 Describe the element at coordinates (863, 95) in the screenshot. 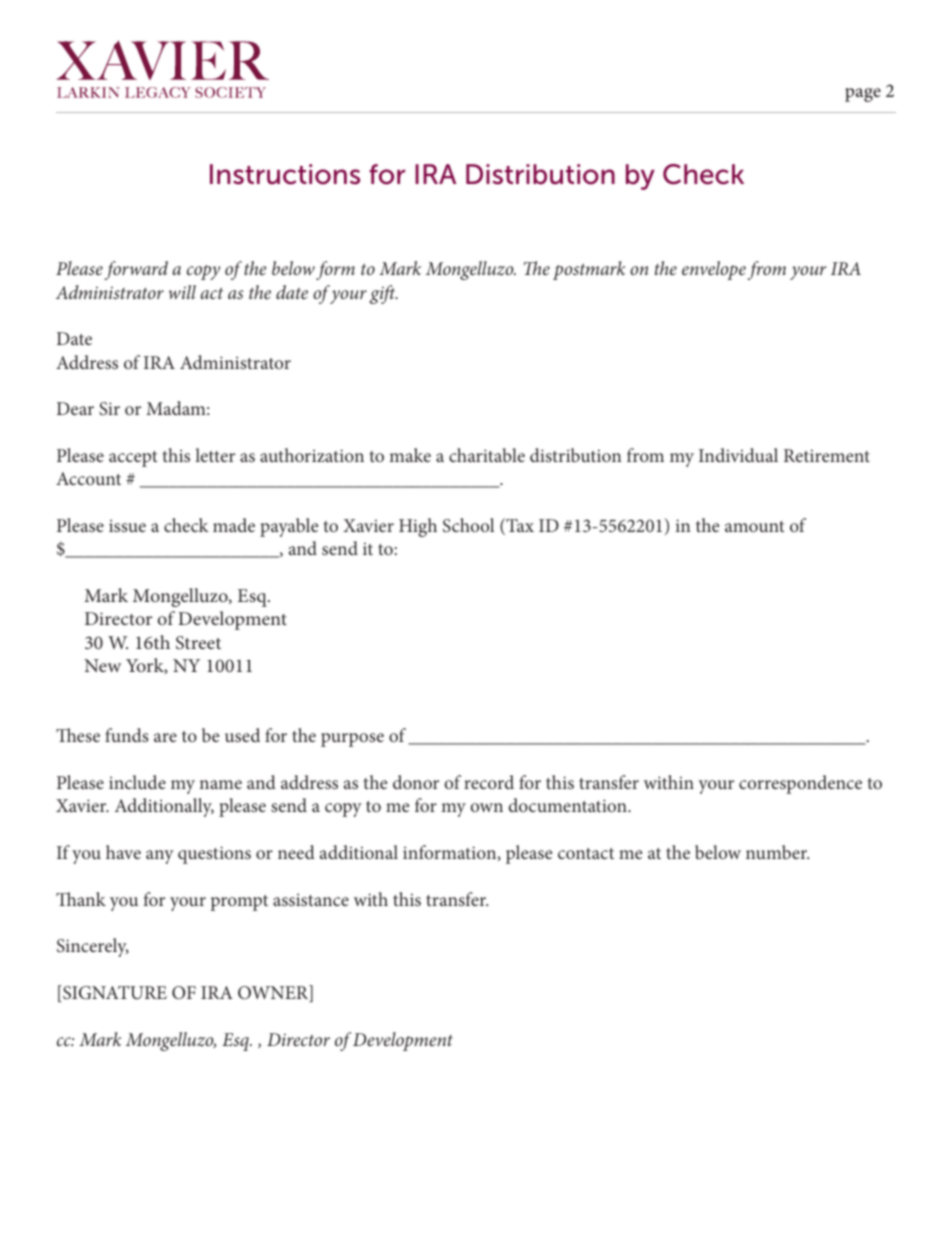

I see `page` at that location.
